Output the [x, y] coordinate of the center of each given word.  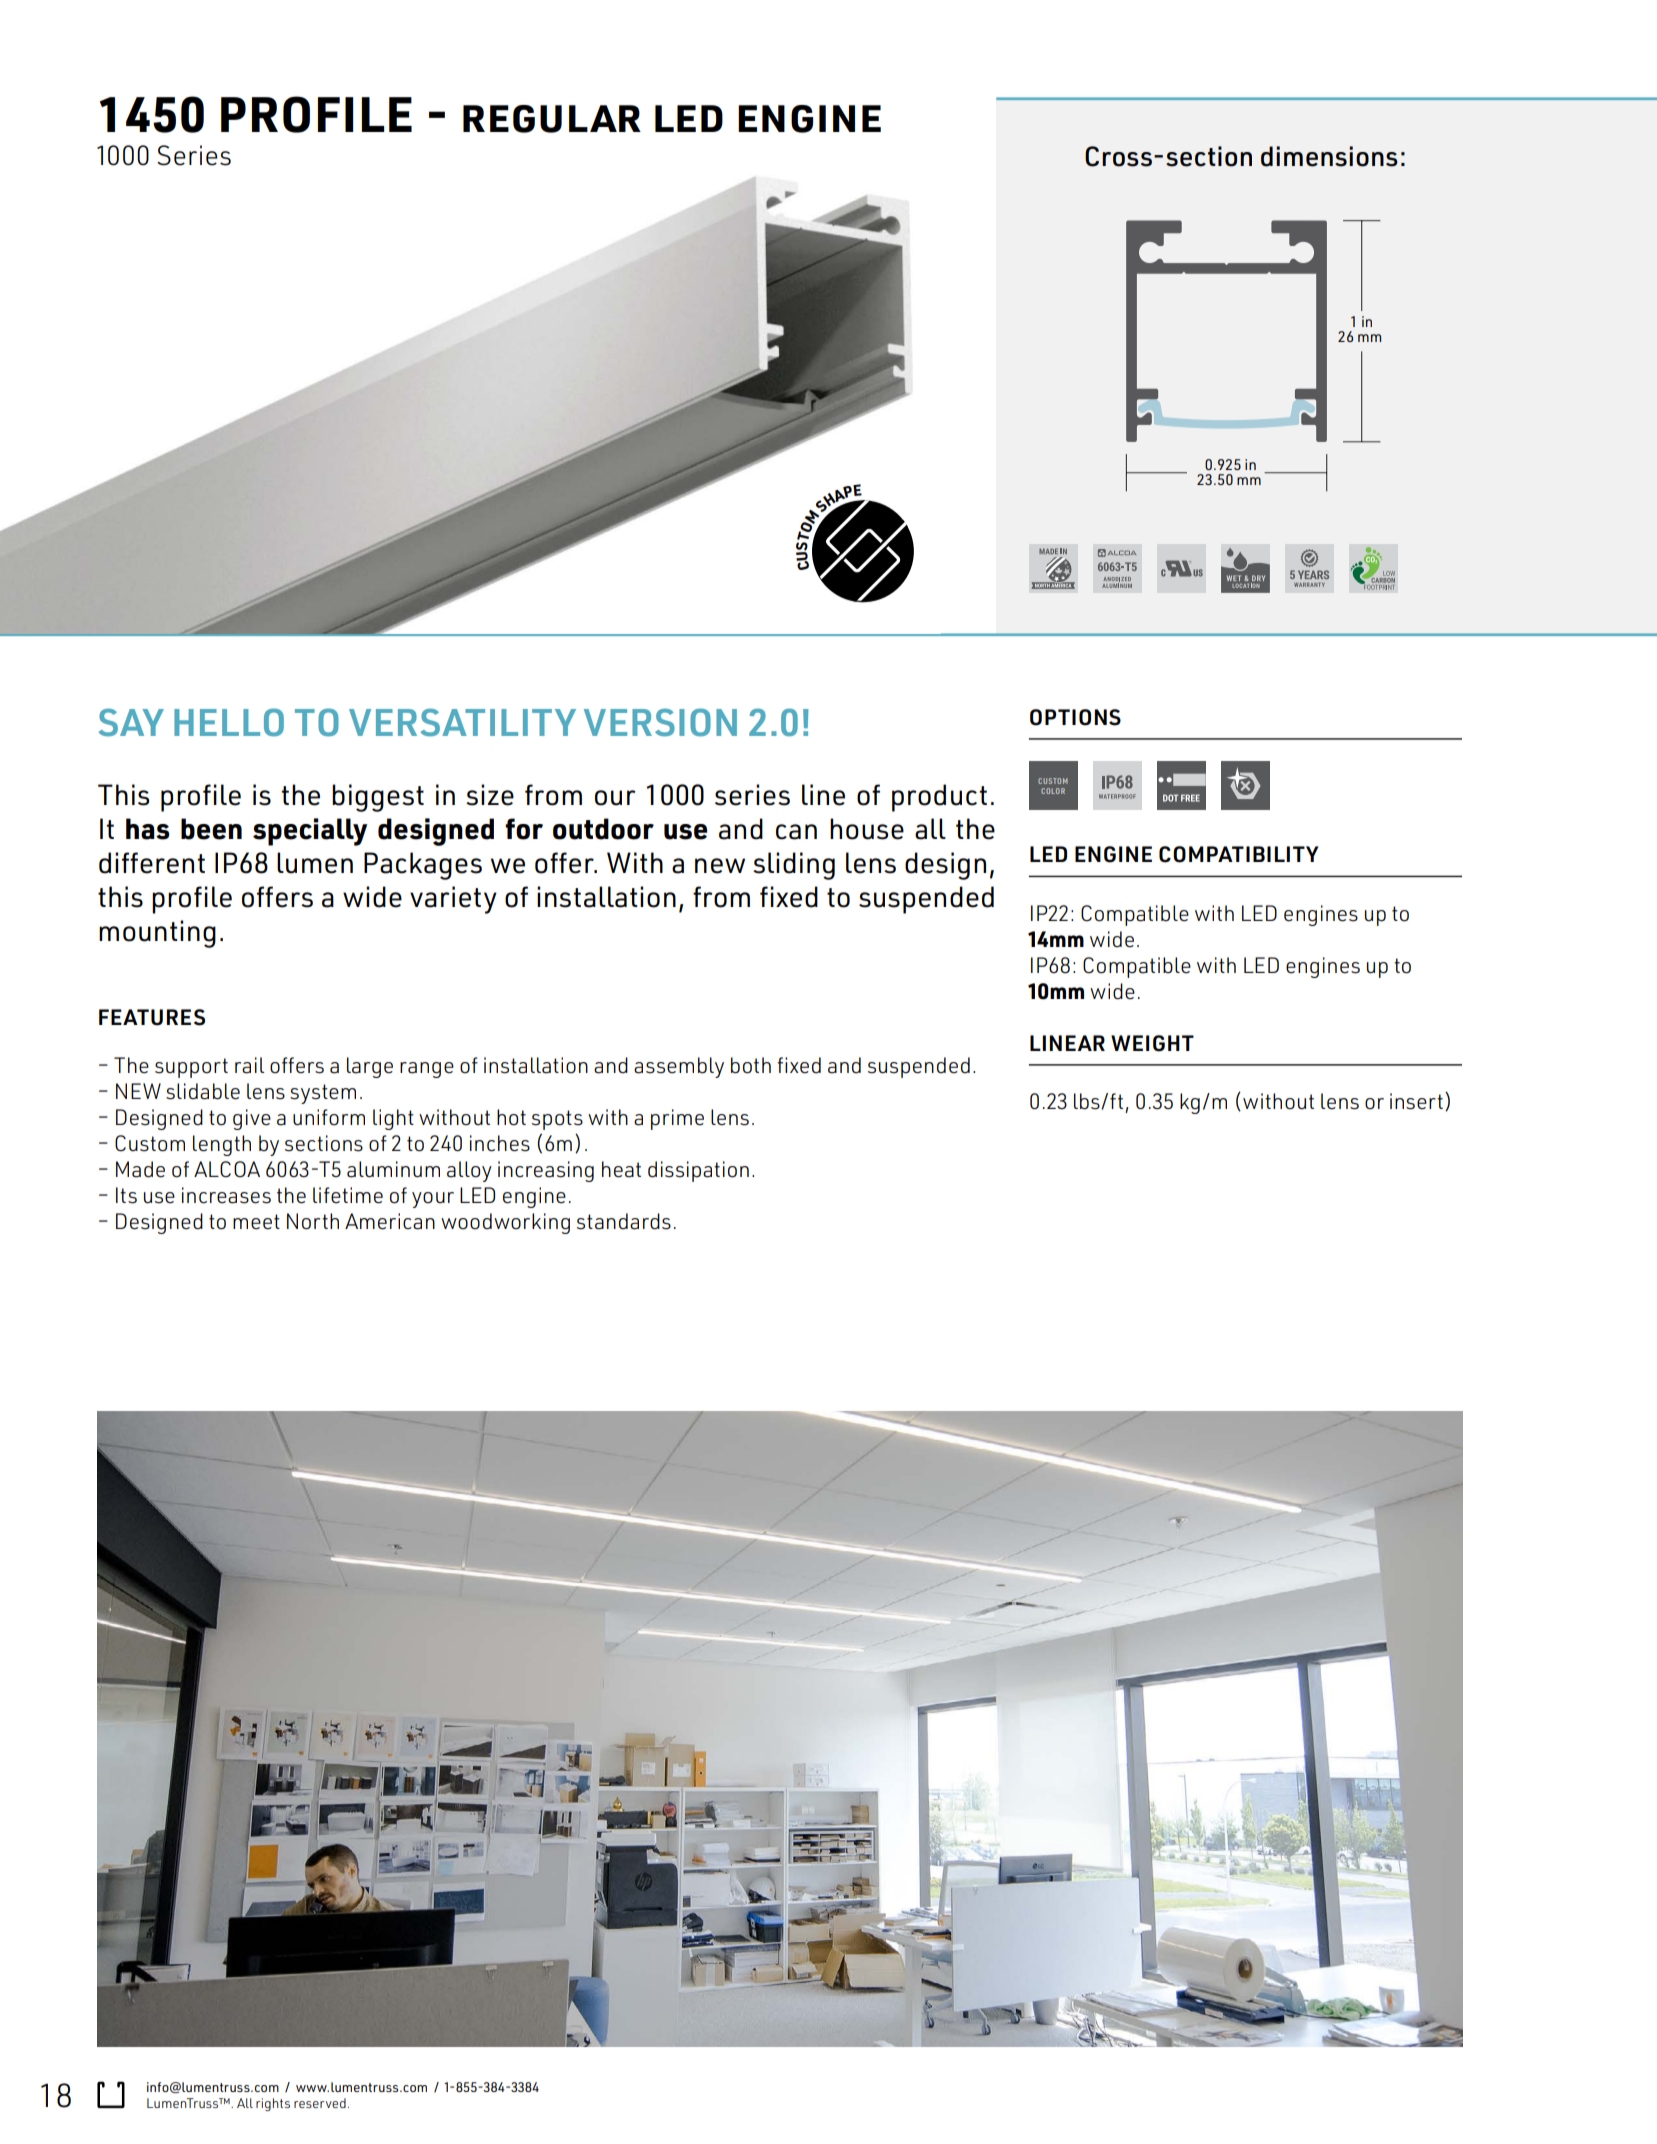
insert [1416, 1101]
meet [256, 1222]
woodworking [505, 1223]
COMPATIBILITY [1239, 854]
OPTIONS [1075, 717]
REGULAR [552, 119]
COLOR [1053, 791]
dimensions [1329, 156]
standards [624, 1221]
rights [273, 2104]
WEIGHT [1152, 1043]
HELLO [229, 722]
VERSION [660, 722]
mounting [157, 934]
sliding [794, 866]
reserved [320, 2103]
